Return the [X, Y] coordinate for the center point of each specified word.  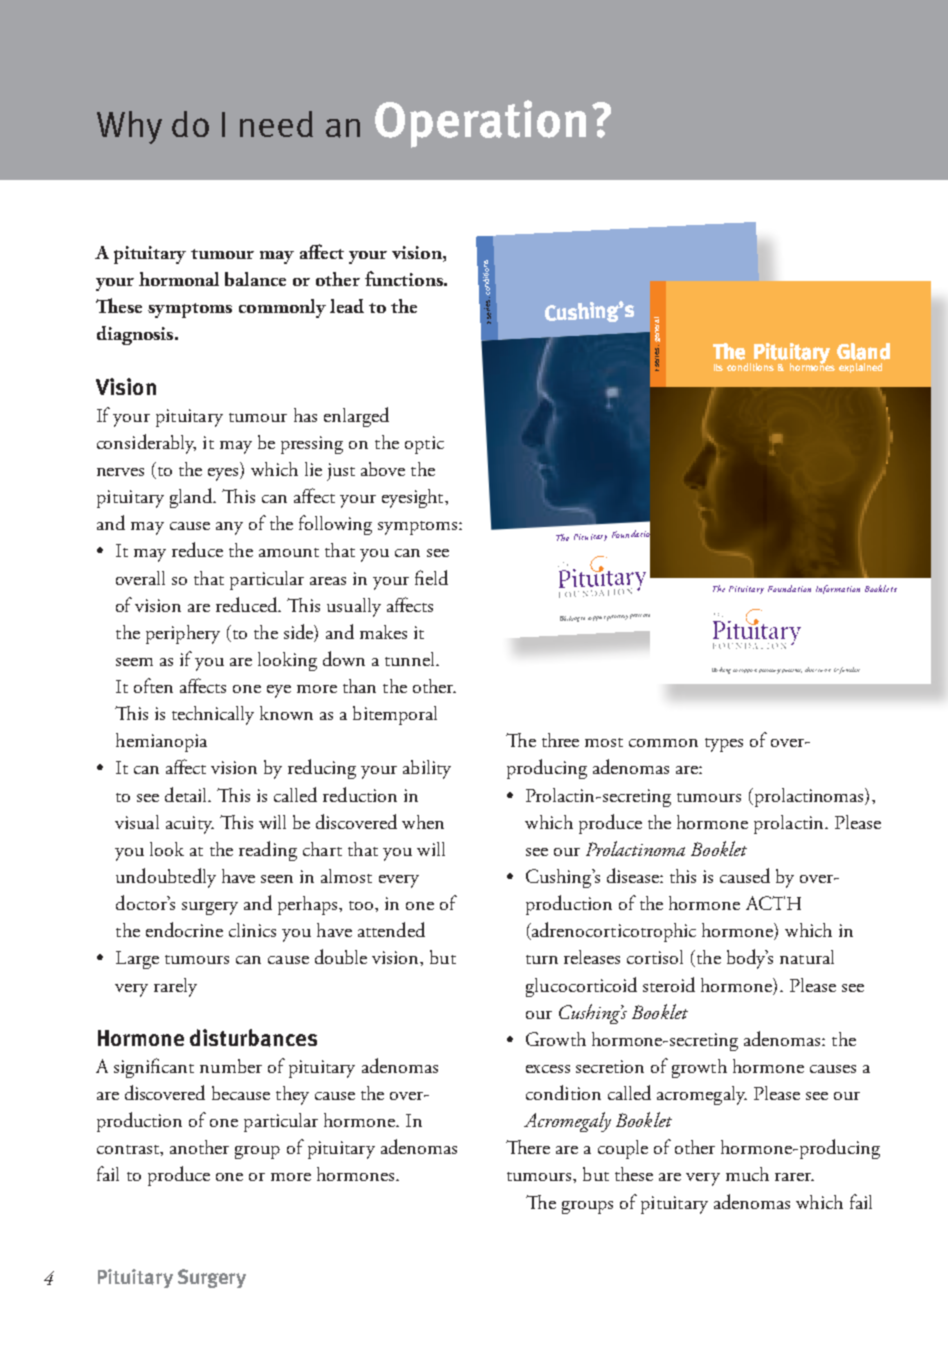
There [528, 1147]
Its [718, 367]
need [276, 124]
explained [860, 368]
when [423, 822]
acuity [190, 825]
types [724, 745]
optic [424, 445]
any [229, 528]
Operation [480, 124]
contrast [129, 1149]
